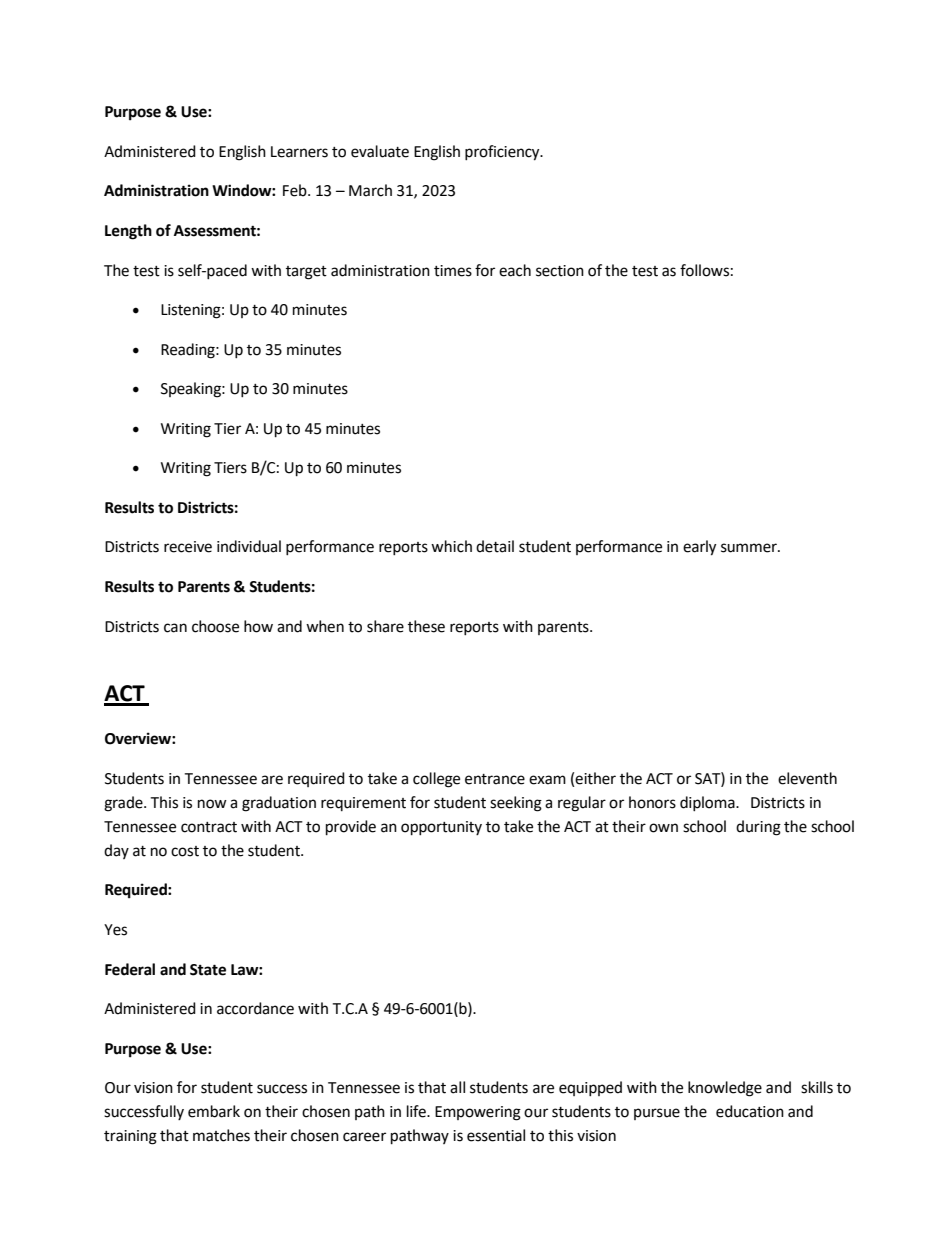 This screenshot has width=952, height=1233. What do you see at coordinates (699, 548) in the screenshot?
I see `early` at bounding box center [699, 548].
